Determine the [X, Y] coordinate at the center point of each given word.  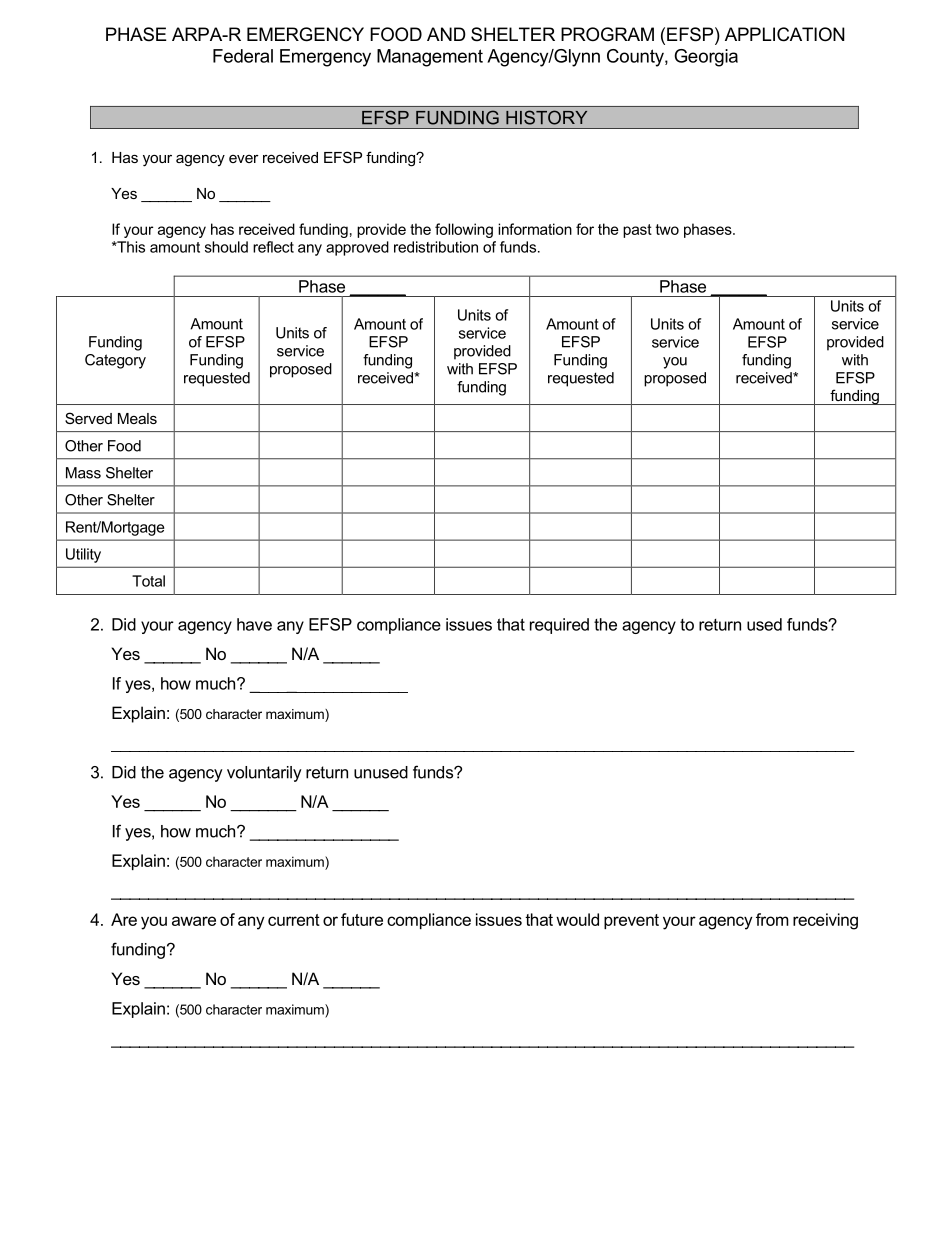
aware [194, 921]
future [362, 919]
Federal [243, 56]
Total [148, 581]
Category [115, 361]
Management [430, 58]
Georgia [706, 58]
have [254, 624]
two [667, 229]
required [559, 626]
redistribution [436, 247]
